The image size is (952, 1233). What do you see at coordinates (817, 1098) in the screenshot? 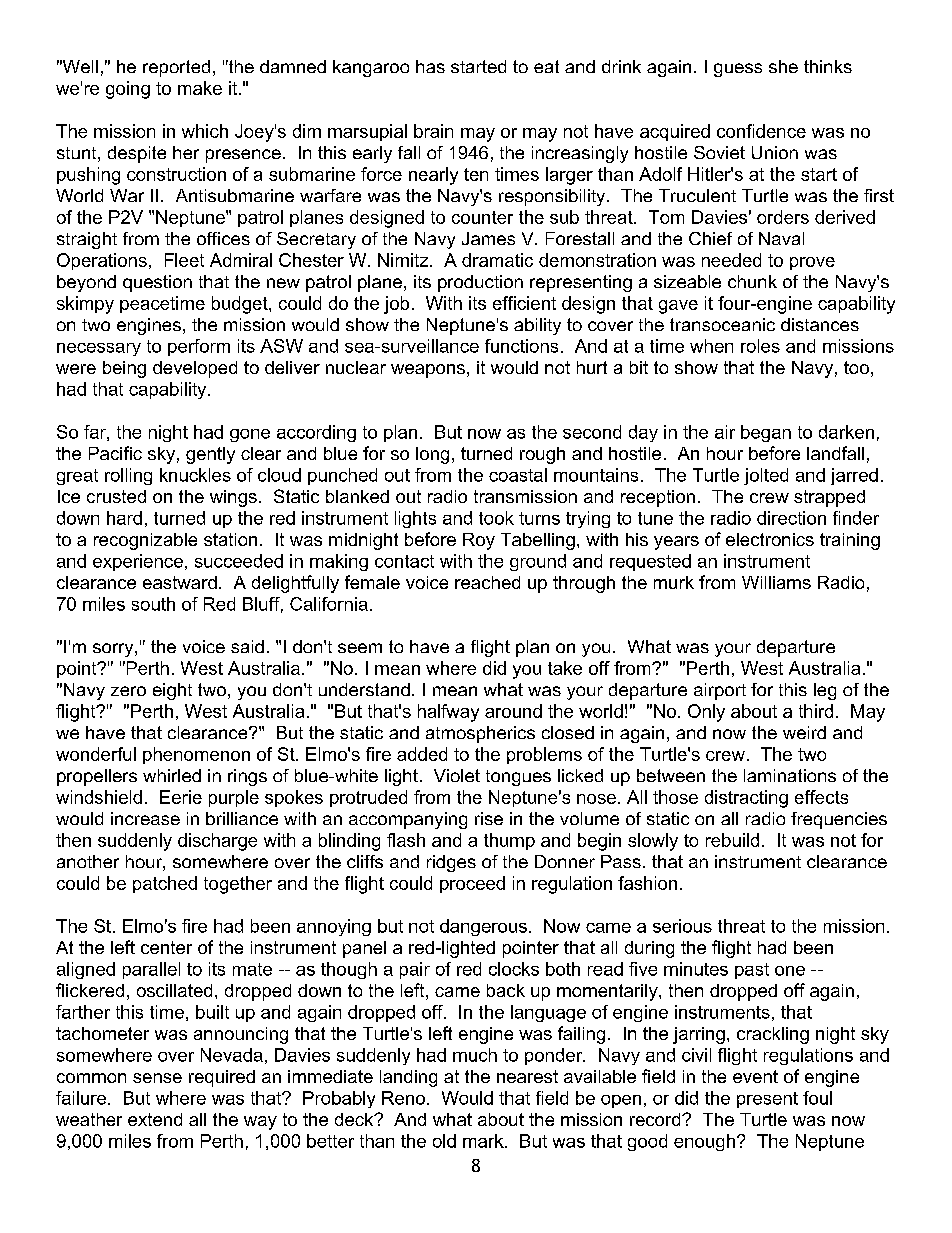
I see `foul` at bounding box center [817, 1098].
